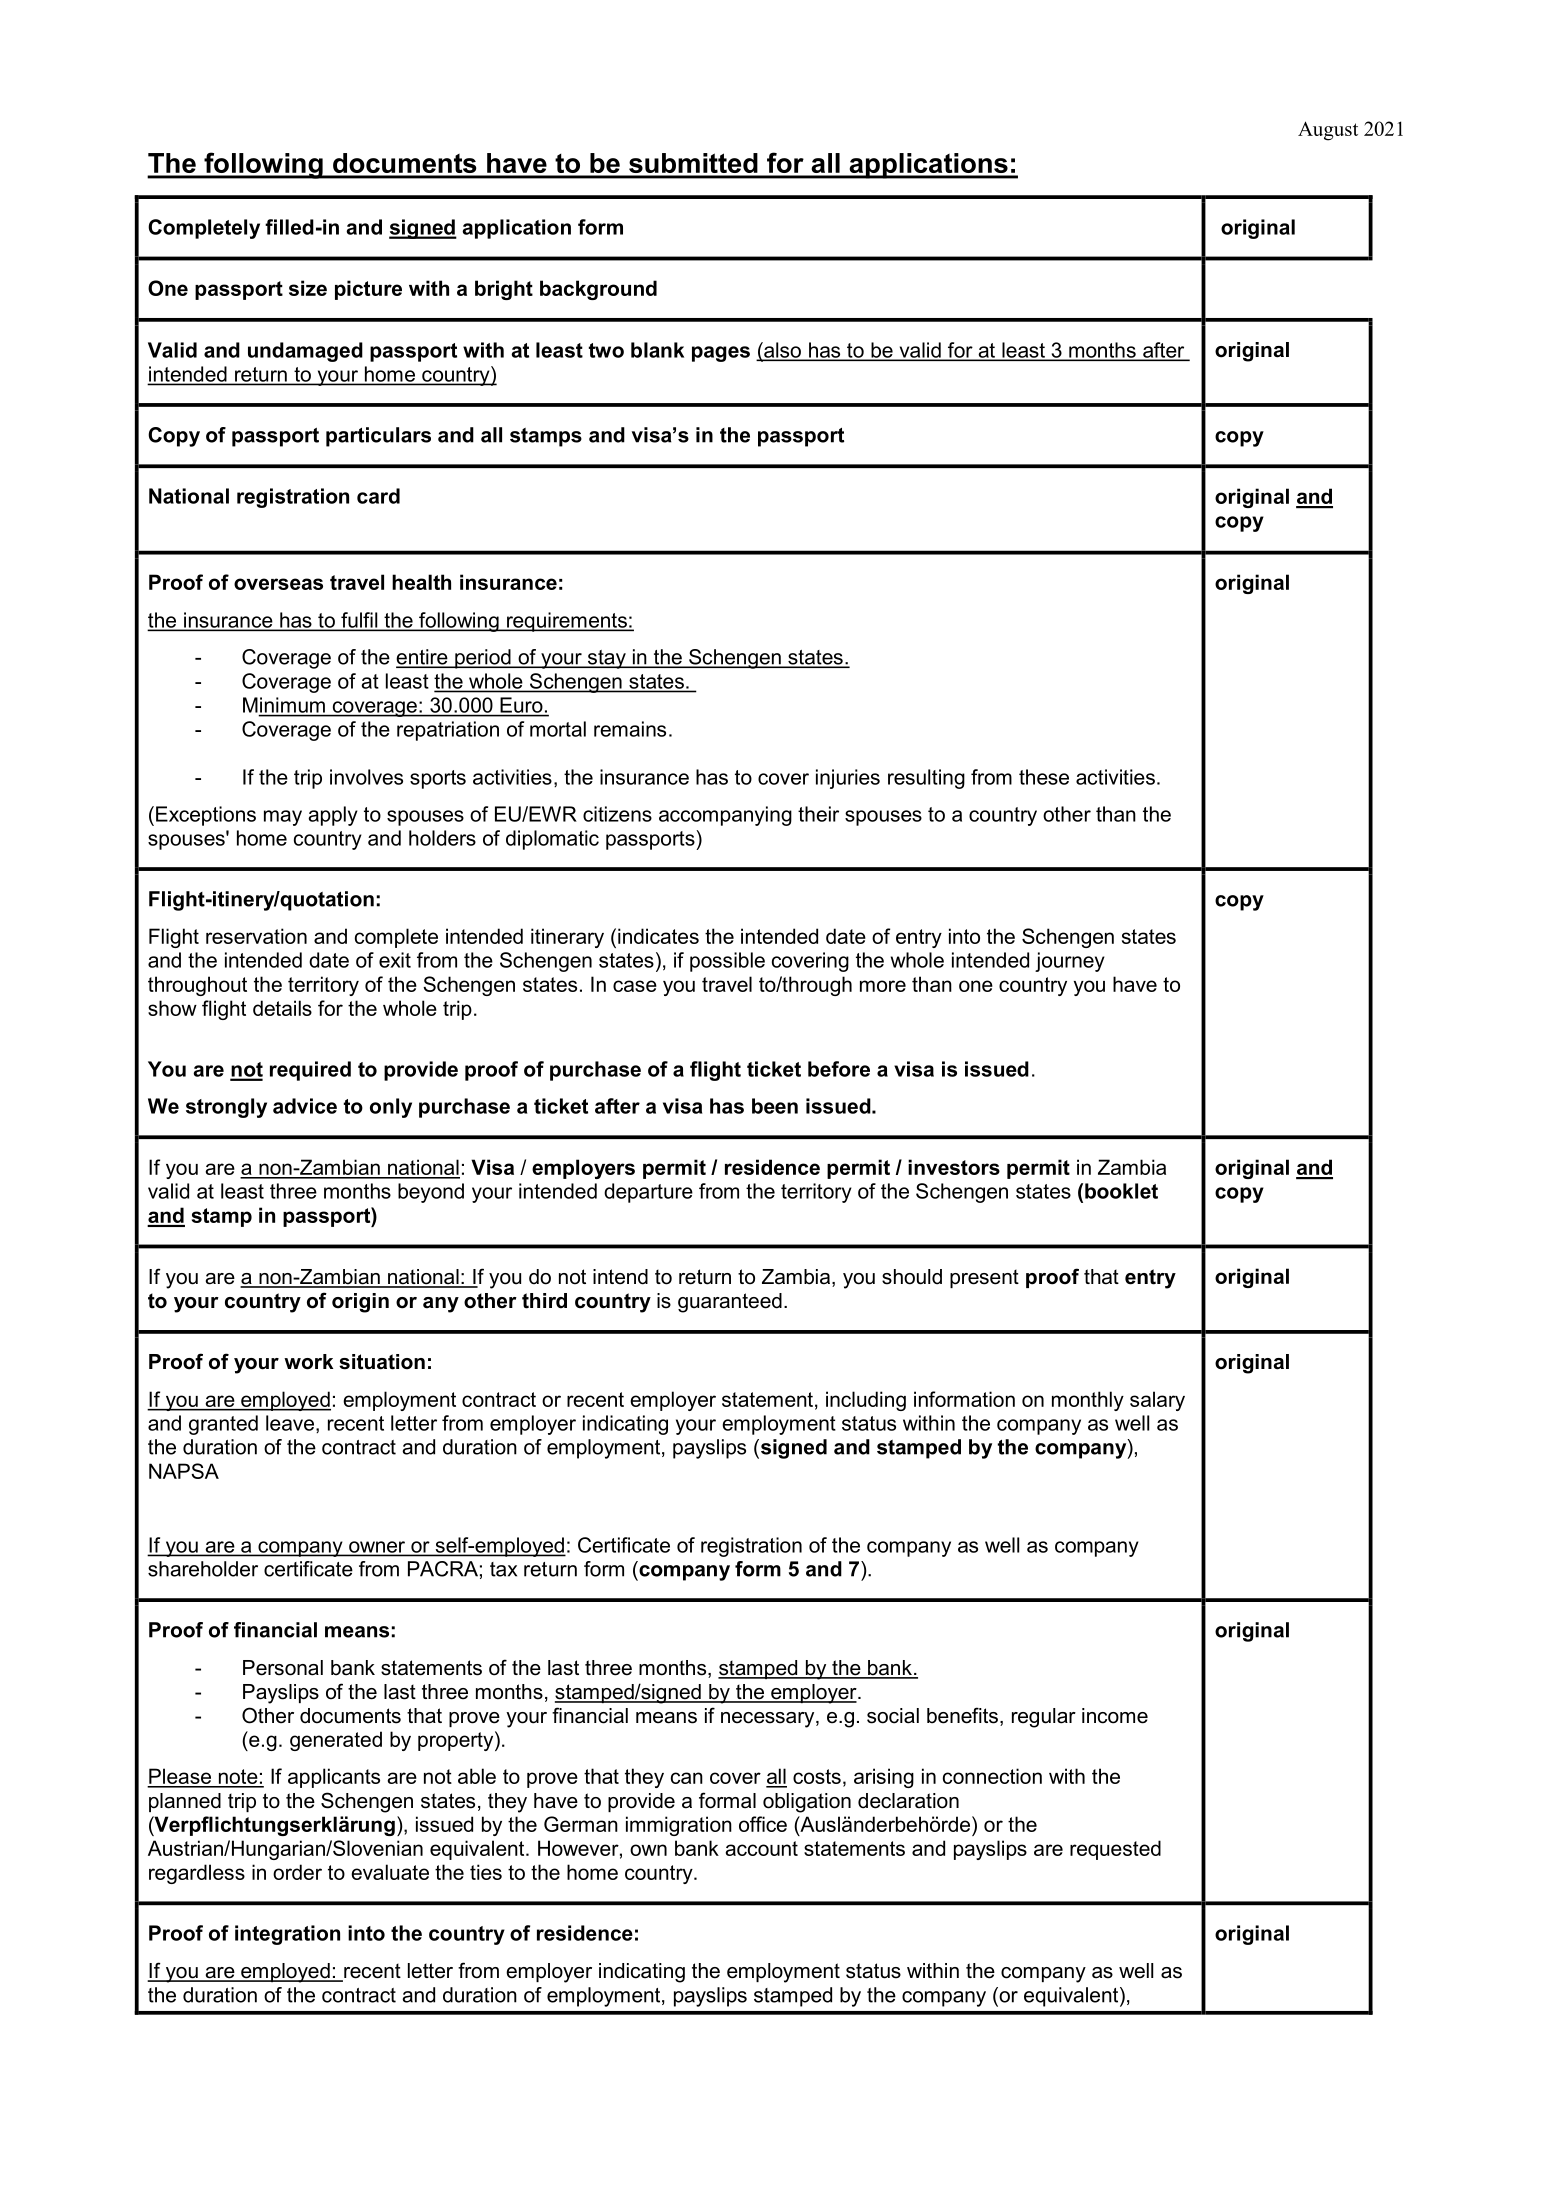 This screenshot has height=2195, width=1553. I want to click on details, so click(282, 1008).
